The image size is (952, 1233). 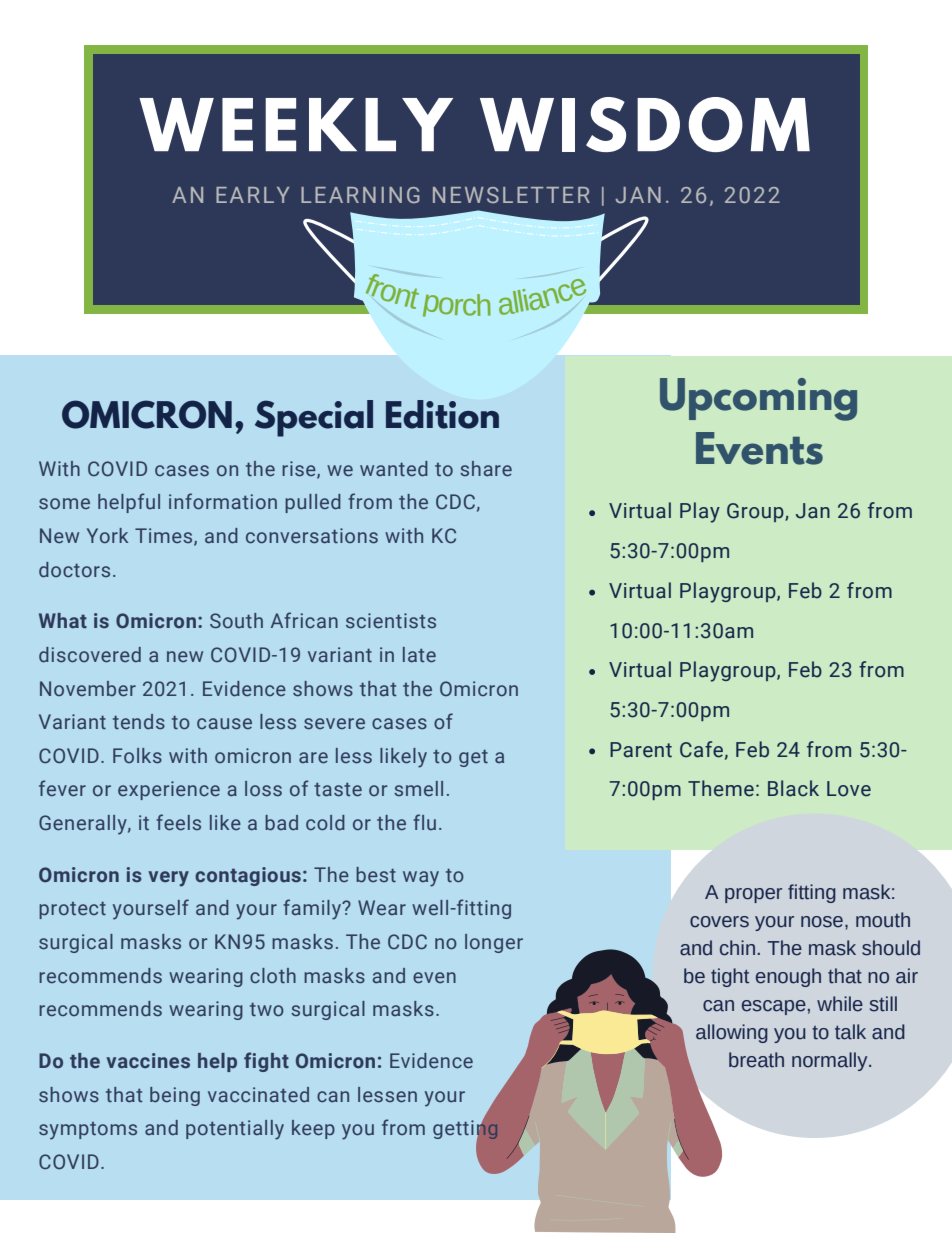 What do you see at coordinates (175, 1096) in the page?
I see `being` at bounding box center [175, 1096].
